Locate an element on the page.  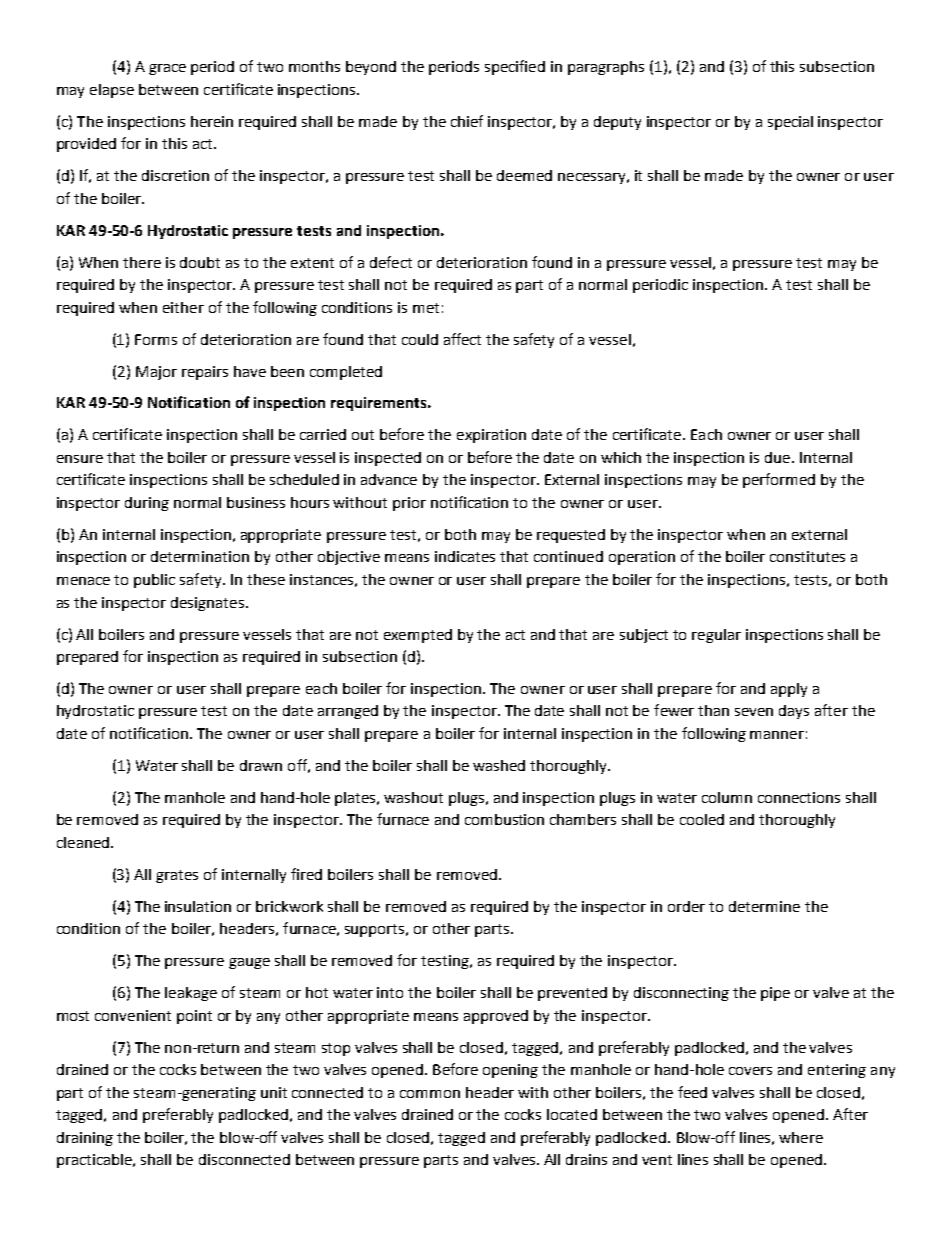
draining is located at coordinates (85, 1139).
